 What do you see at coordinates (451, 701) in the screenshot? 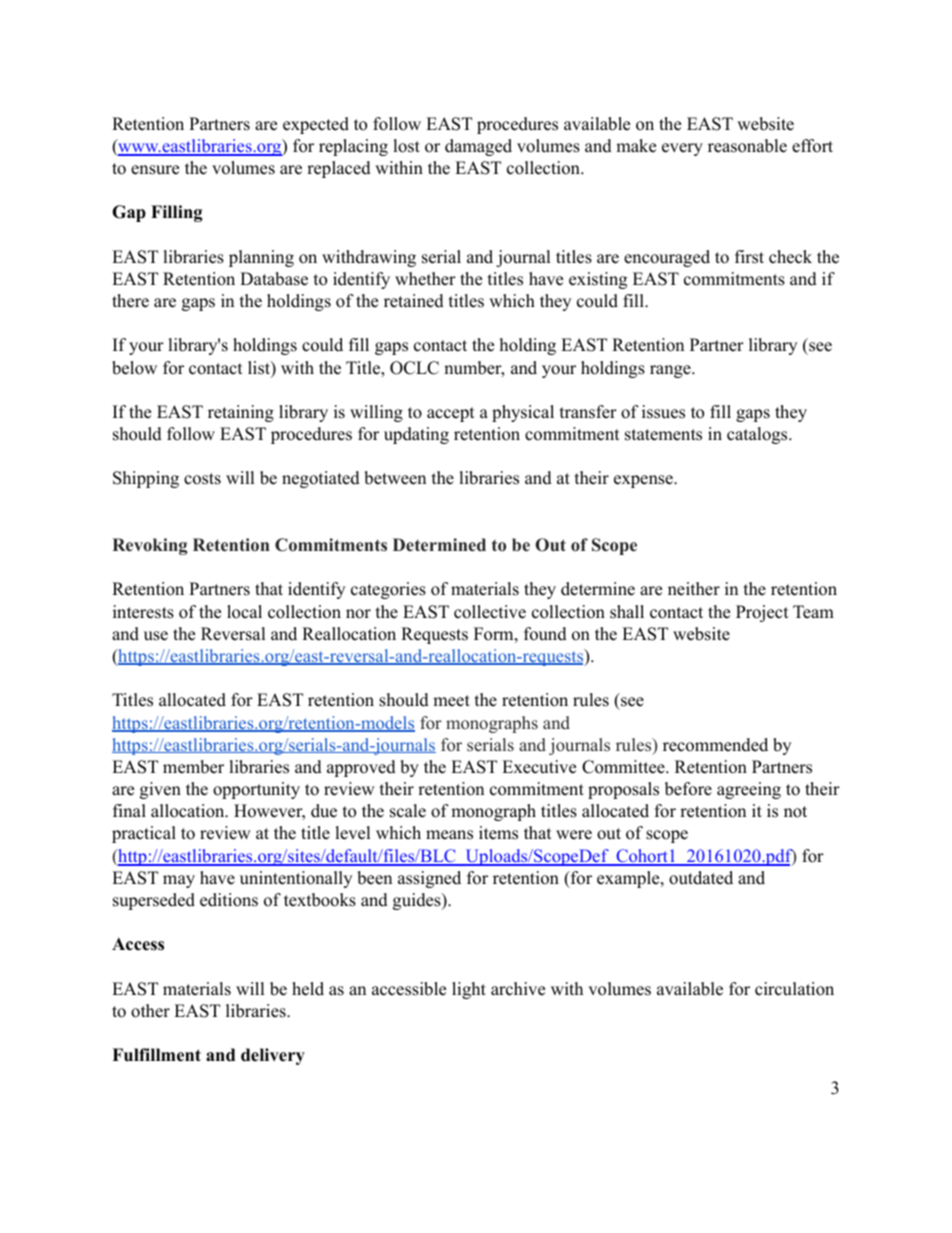
I see `meet` at bounding box center [451, 701].
